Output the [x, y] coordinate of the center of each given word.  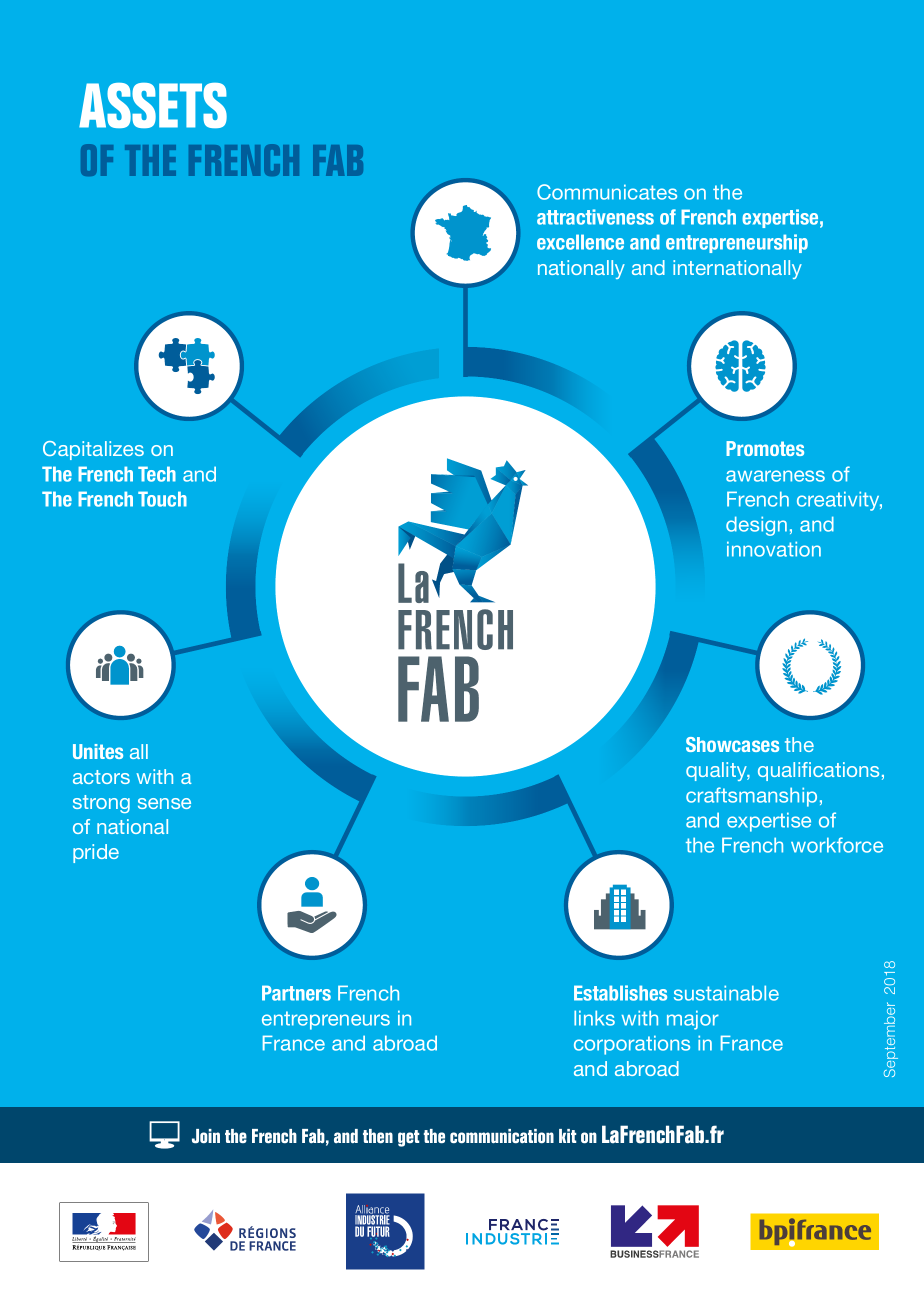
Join [206, 1136]
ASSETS [153, 105]
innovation [774, 549]
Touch [162, 499]
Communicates [607, 192]
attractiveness [595, 217]
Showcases [732, 744]
